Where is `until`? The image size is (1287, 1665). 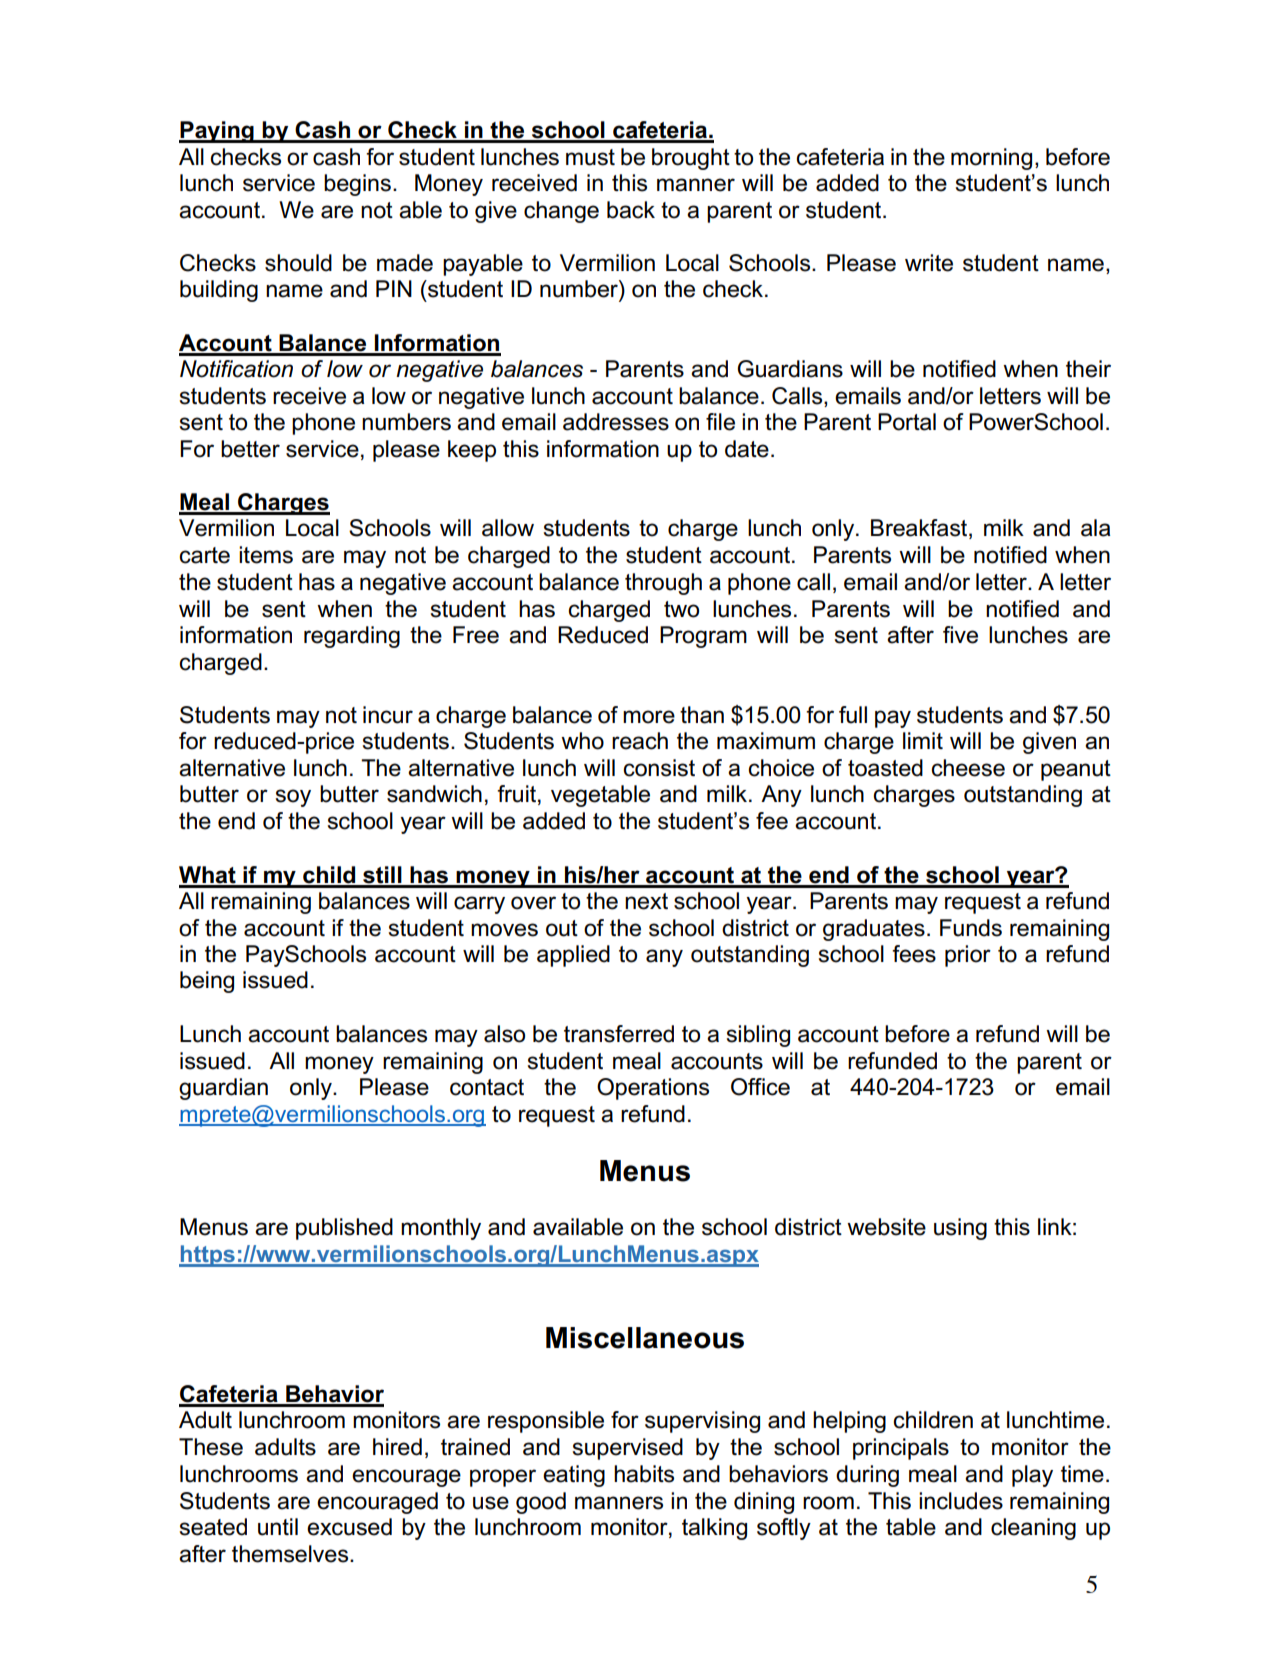
until is located at coordinates (278, 1527).
